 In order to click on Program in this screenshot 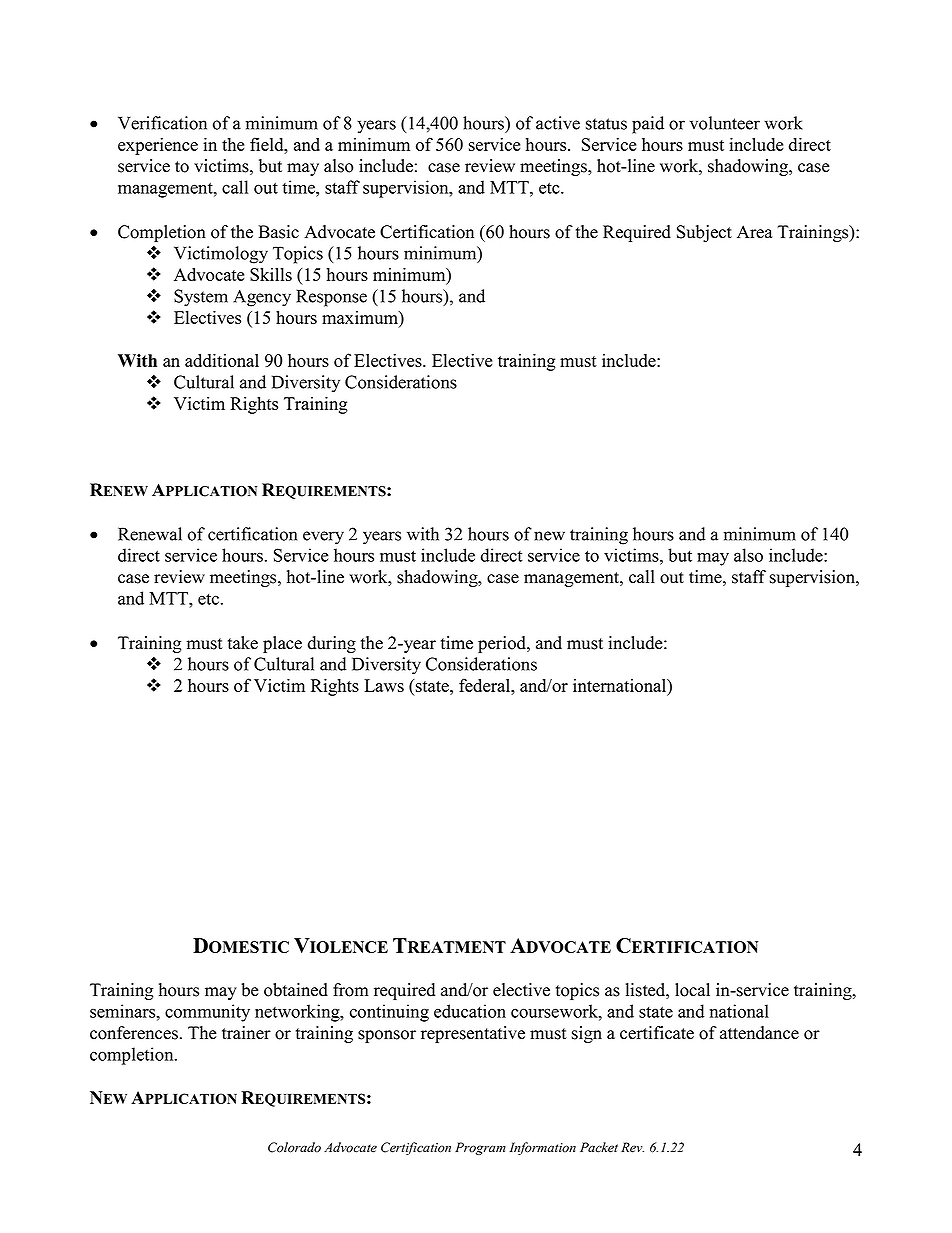, I will do `click(480, 1148)`.
